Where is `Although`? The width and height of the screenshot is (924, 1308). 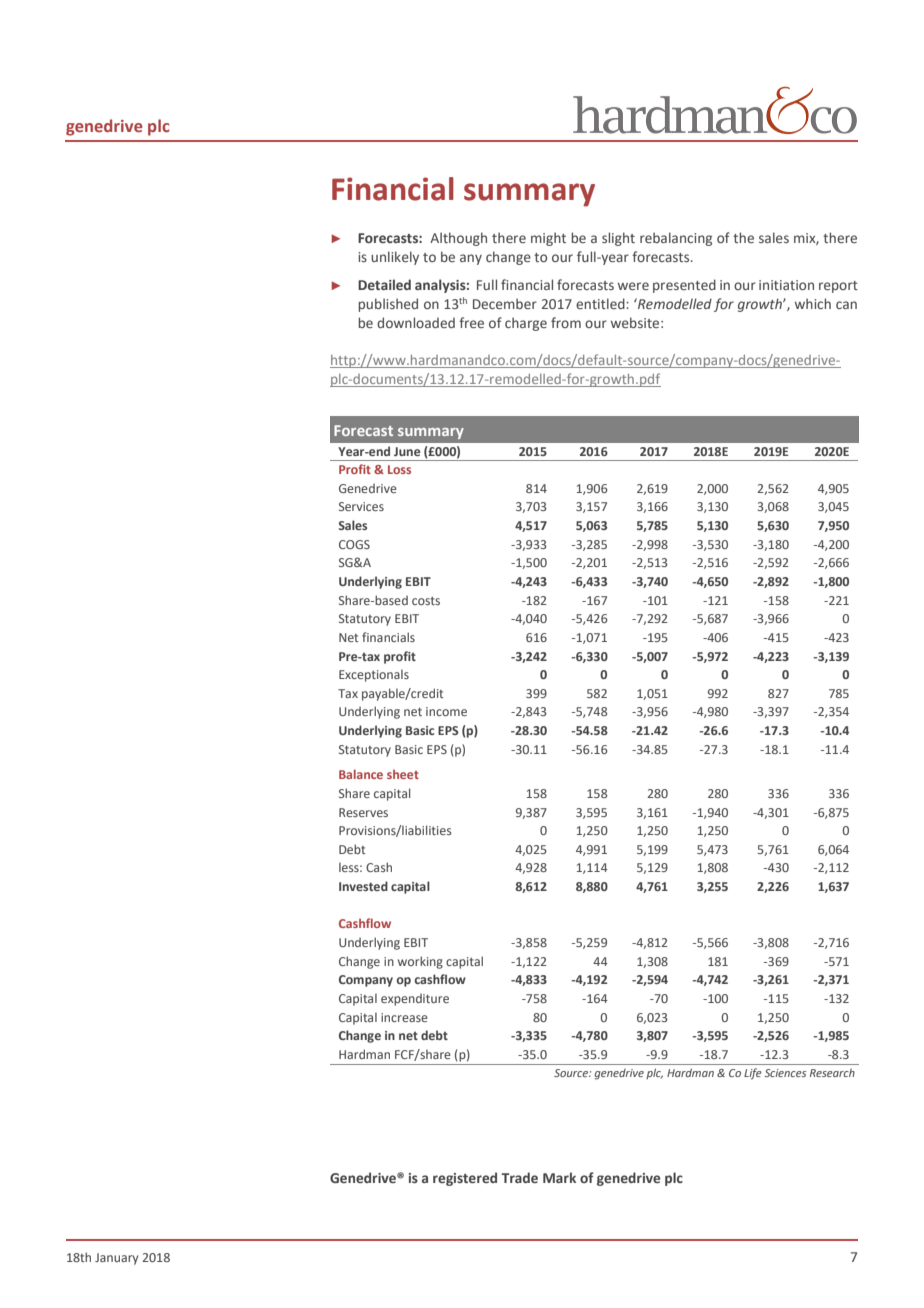 Although is located at coordinates (458, 239).
